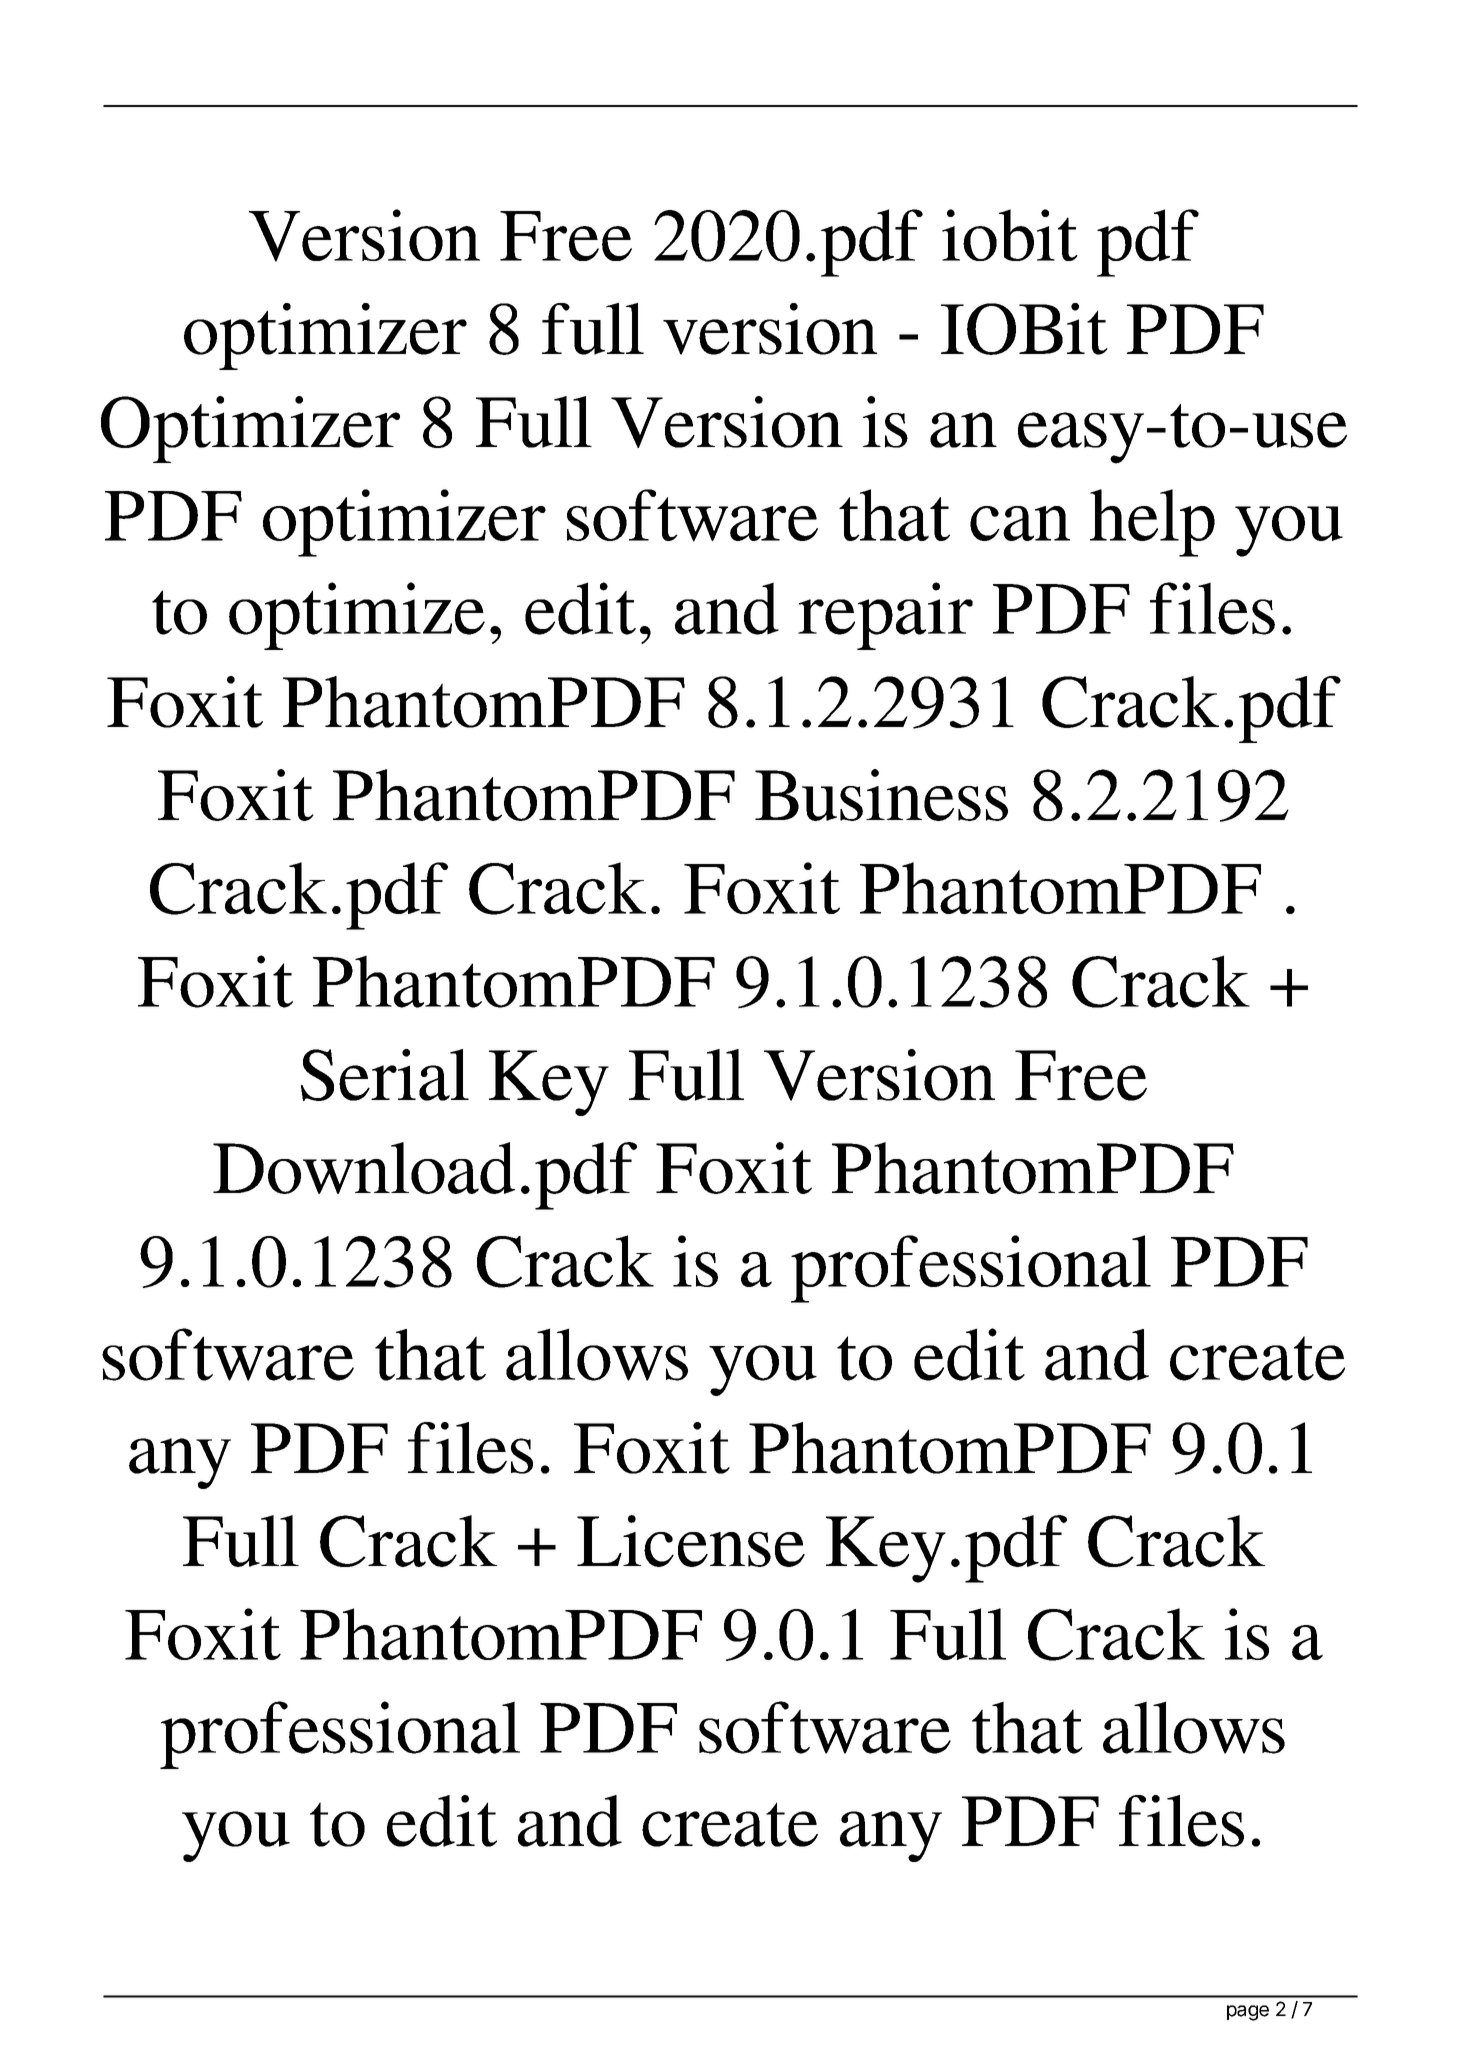  Describe the element at coordinates (885, 616) in the screenshot. I see `repair` at that location.
